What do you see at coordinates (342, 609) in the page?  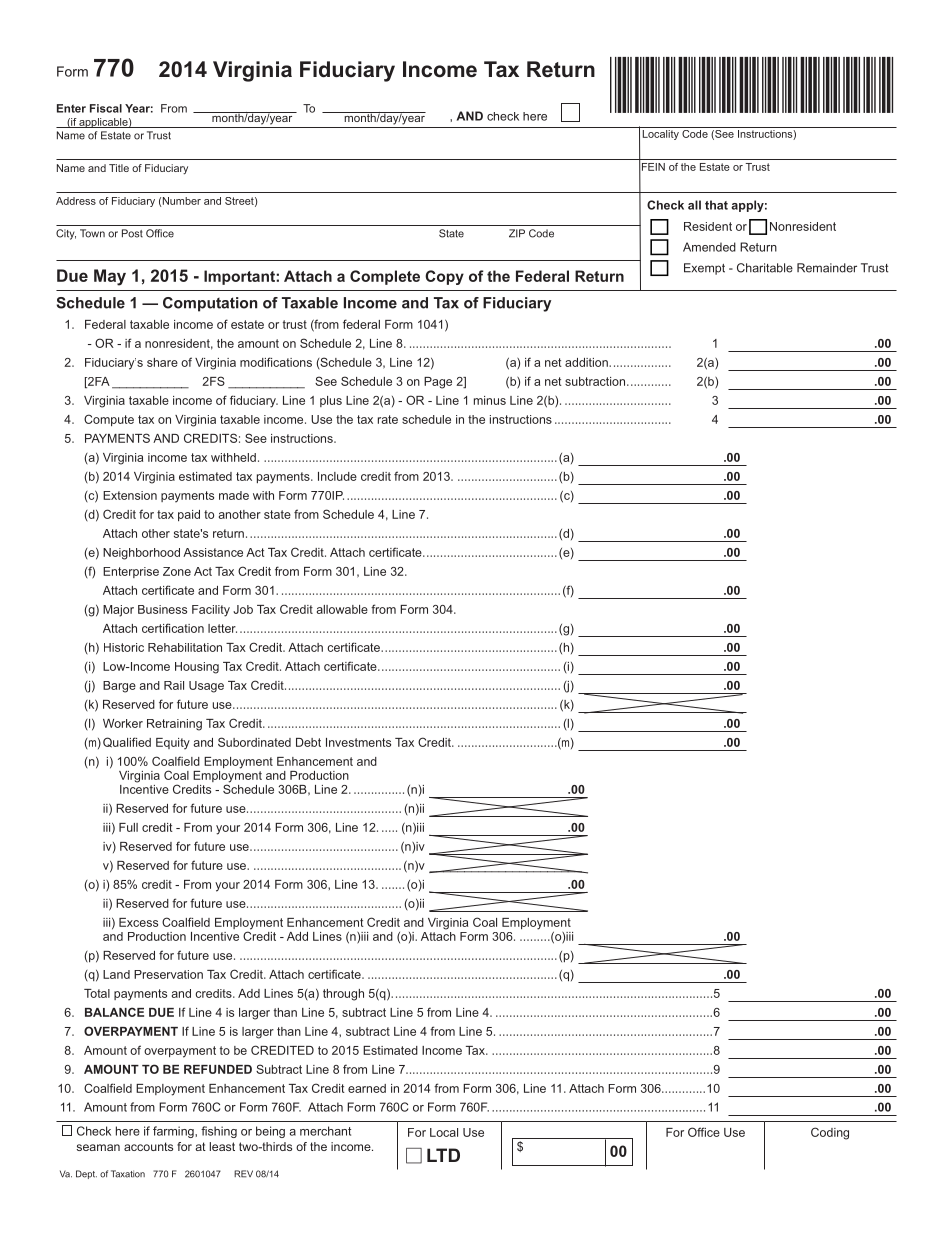 I see `allowable` at bounding box center [342, 609].
